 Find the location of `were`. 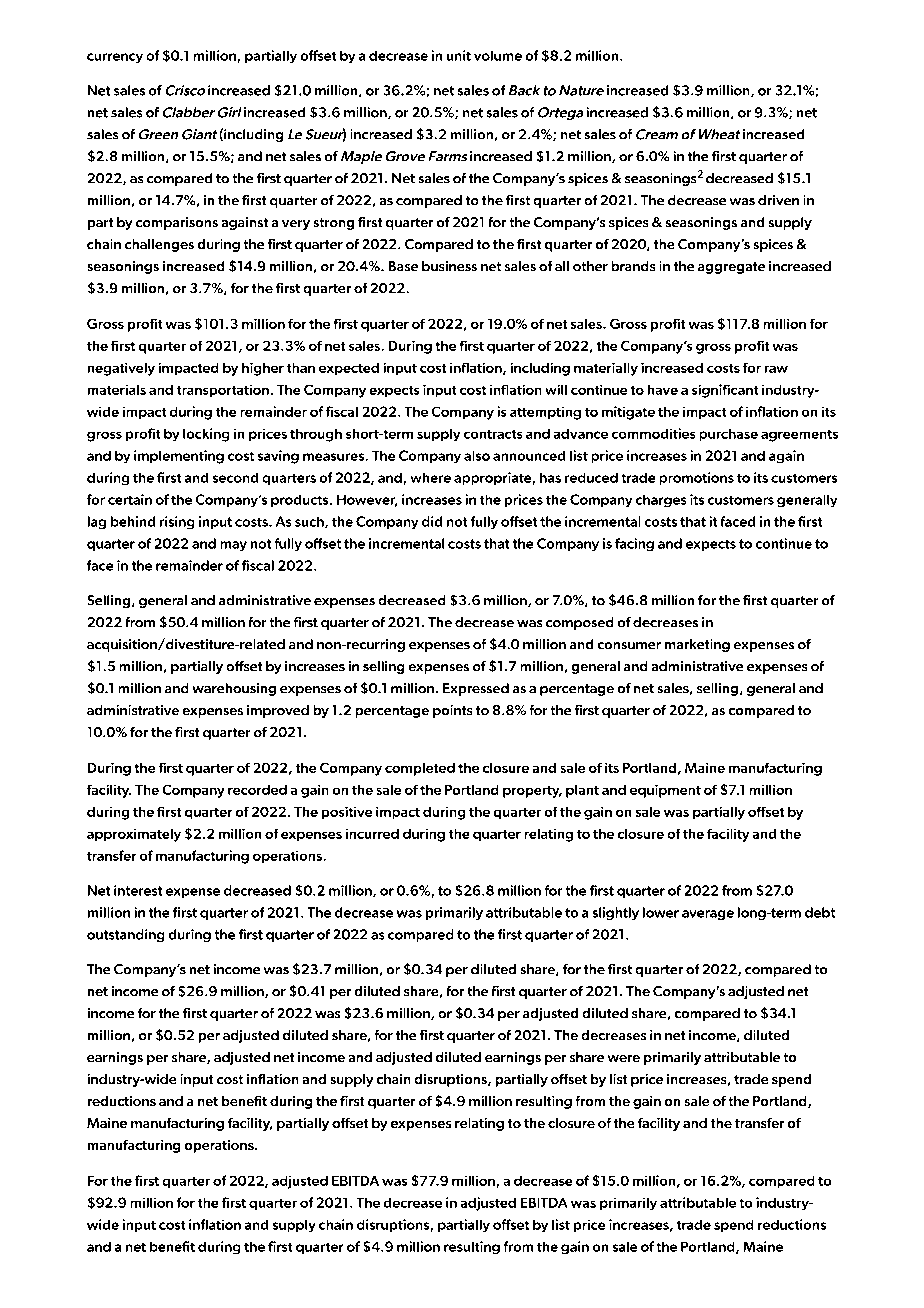

were is located at coordinates (624, 1058).
